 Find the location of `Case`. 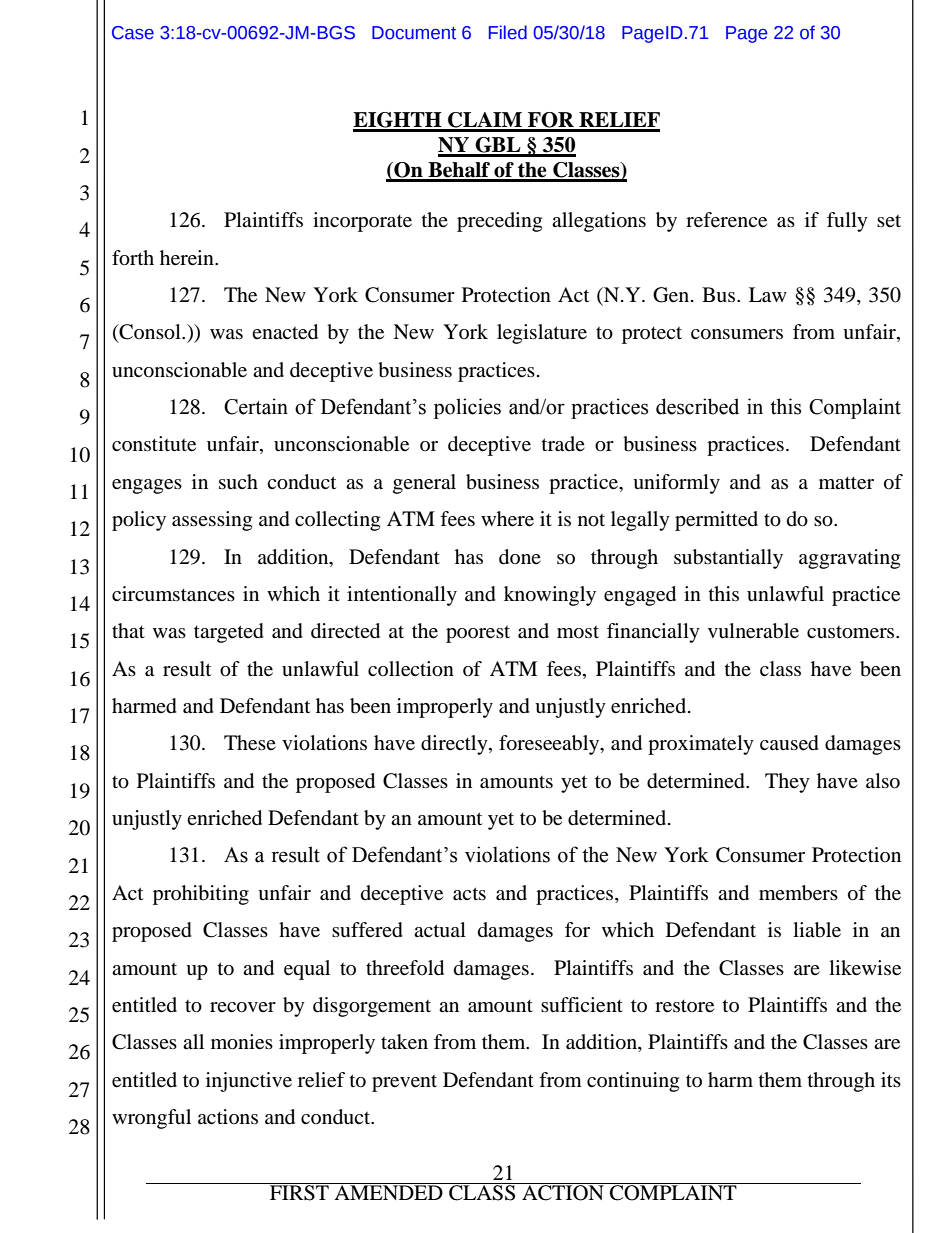

Case is located at coordinates (133, 33).
